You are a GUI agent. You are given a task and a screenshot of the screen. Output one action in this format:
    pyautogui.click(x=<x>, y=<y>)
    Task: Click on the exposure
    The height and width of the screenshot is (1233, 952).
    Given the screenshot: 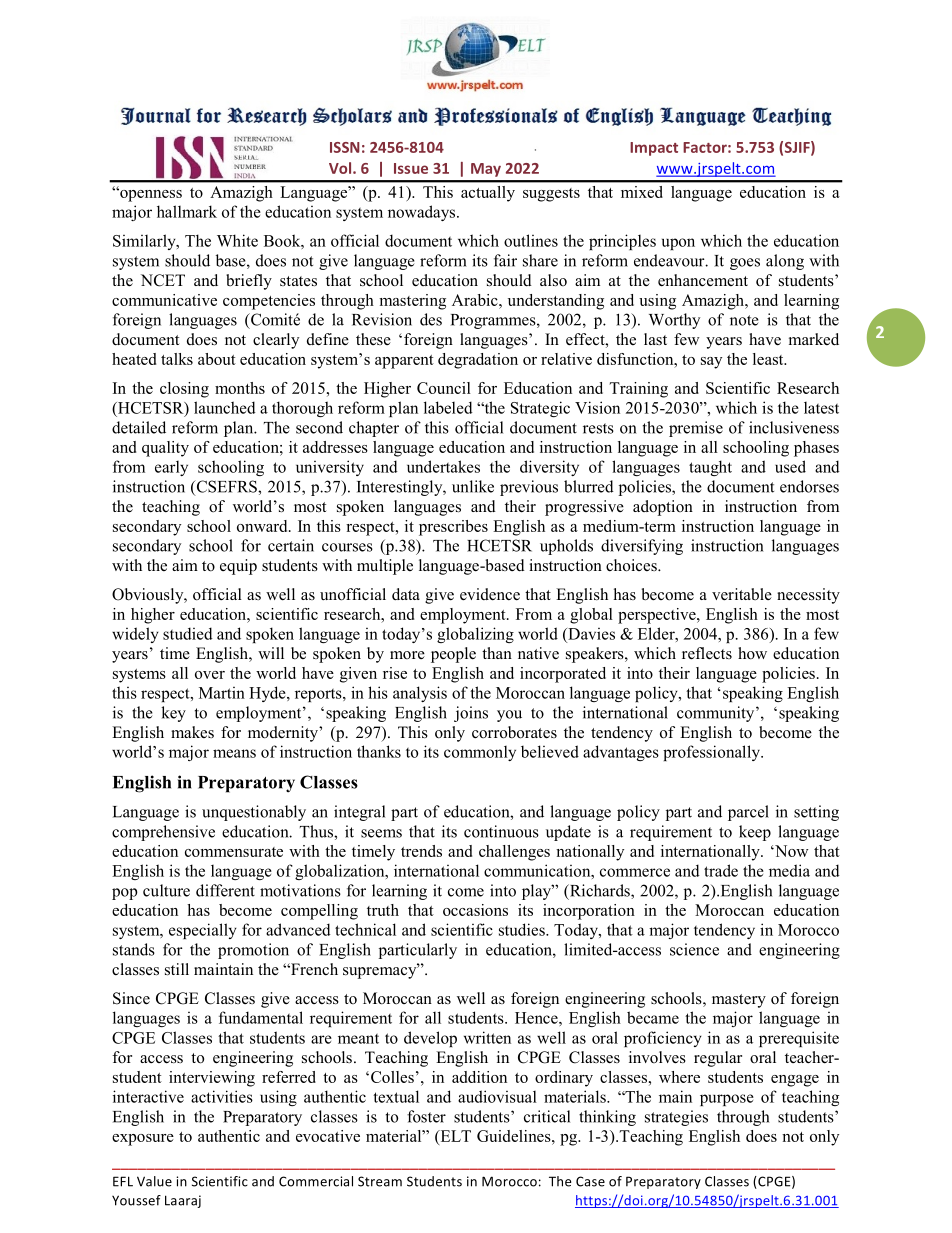 What is the action you would take?
    pyautogui.click(x=143, y=1140)
